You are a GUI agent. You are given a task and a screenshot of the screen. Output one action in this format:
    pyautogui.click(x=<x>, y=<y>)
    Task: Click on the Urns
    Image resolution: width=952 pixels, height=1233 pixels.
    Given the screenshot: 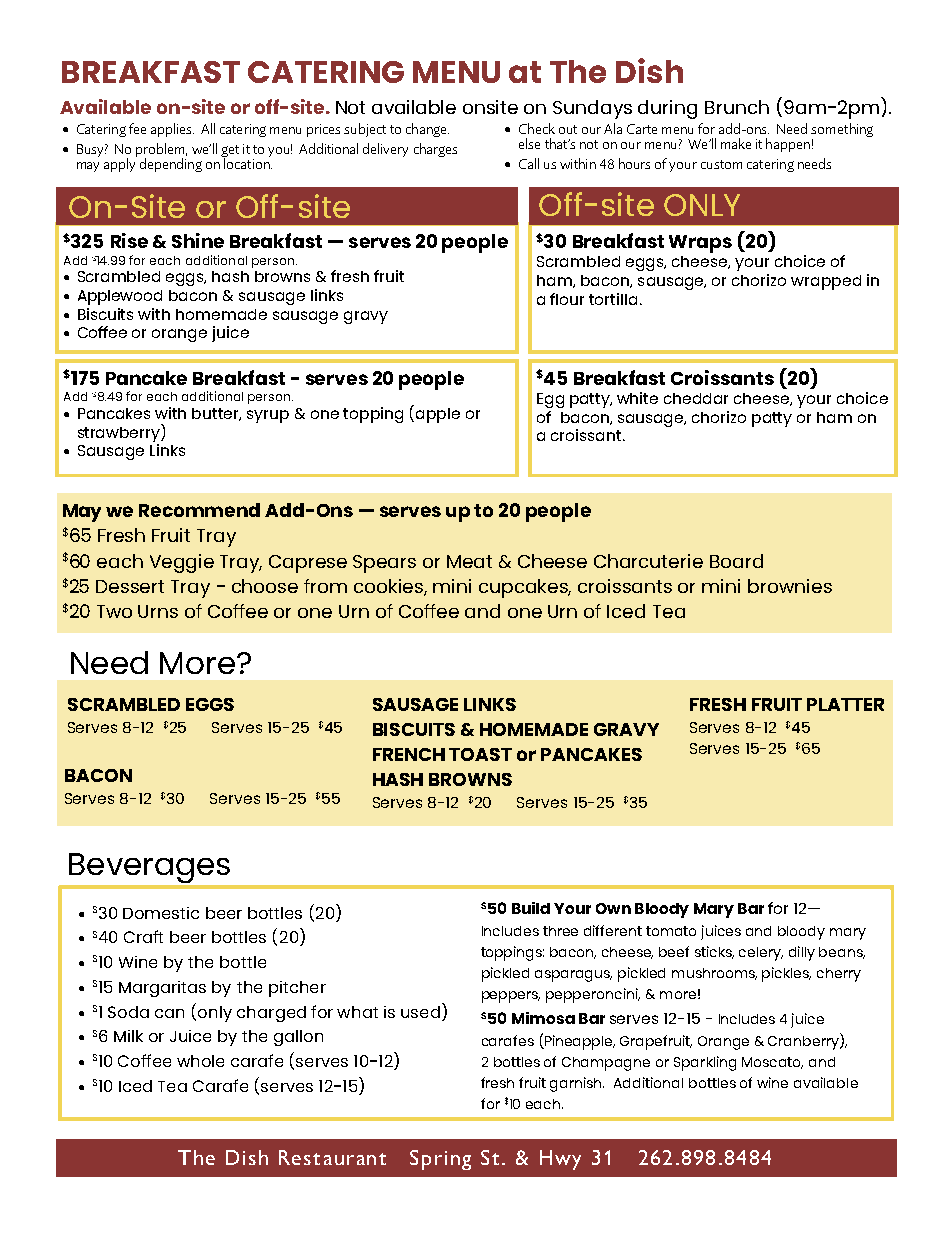 What is the action you would take?
    pyautogui.click(x=158, y=611)
